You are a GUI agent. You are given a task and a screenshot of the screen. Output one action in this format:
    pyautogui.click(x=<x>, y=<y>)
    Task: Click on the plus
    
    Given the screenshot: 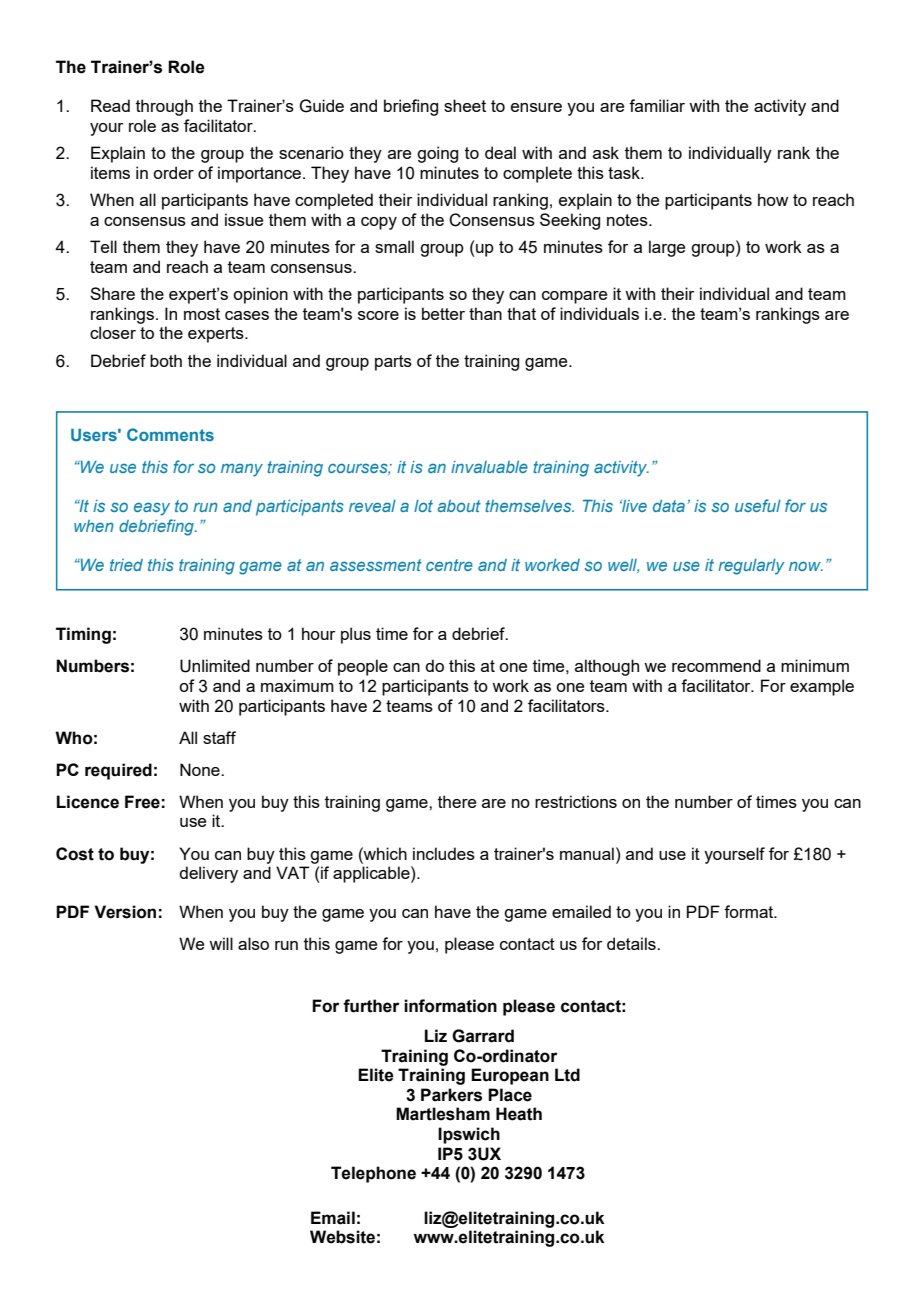 What is the action you would take?
    pyautogui.click(x=356, y=635)
